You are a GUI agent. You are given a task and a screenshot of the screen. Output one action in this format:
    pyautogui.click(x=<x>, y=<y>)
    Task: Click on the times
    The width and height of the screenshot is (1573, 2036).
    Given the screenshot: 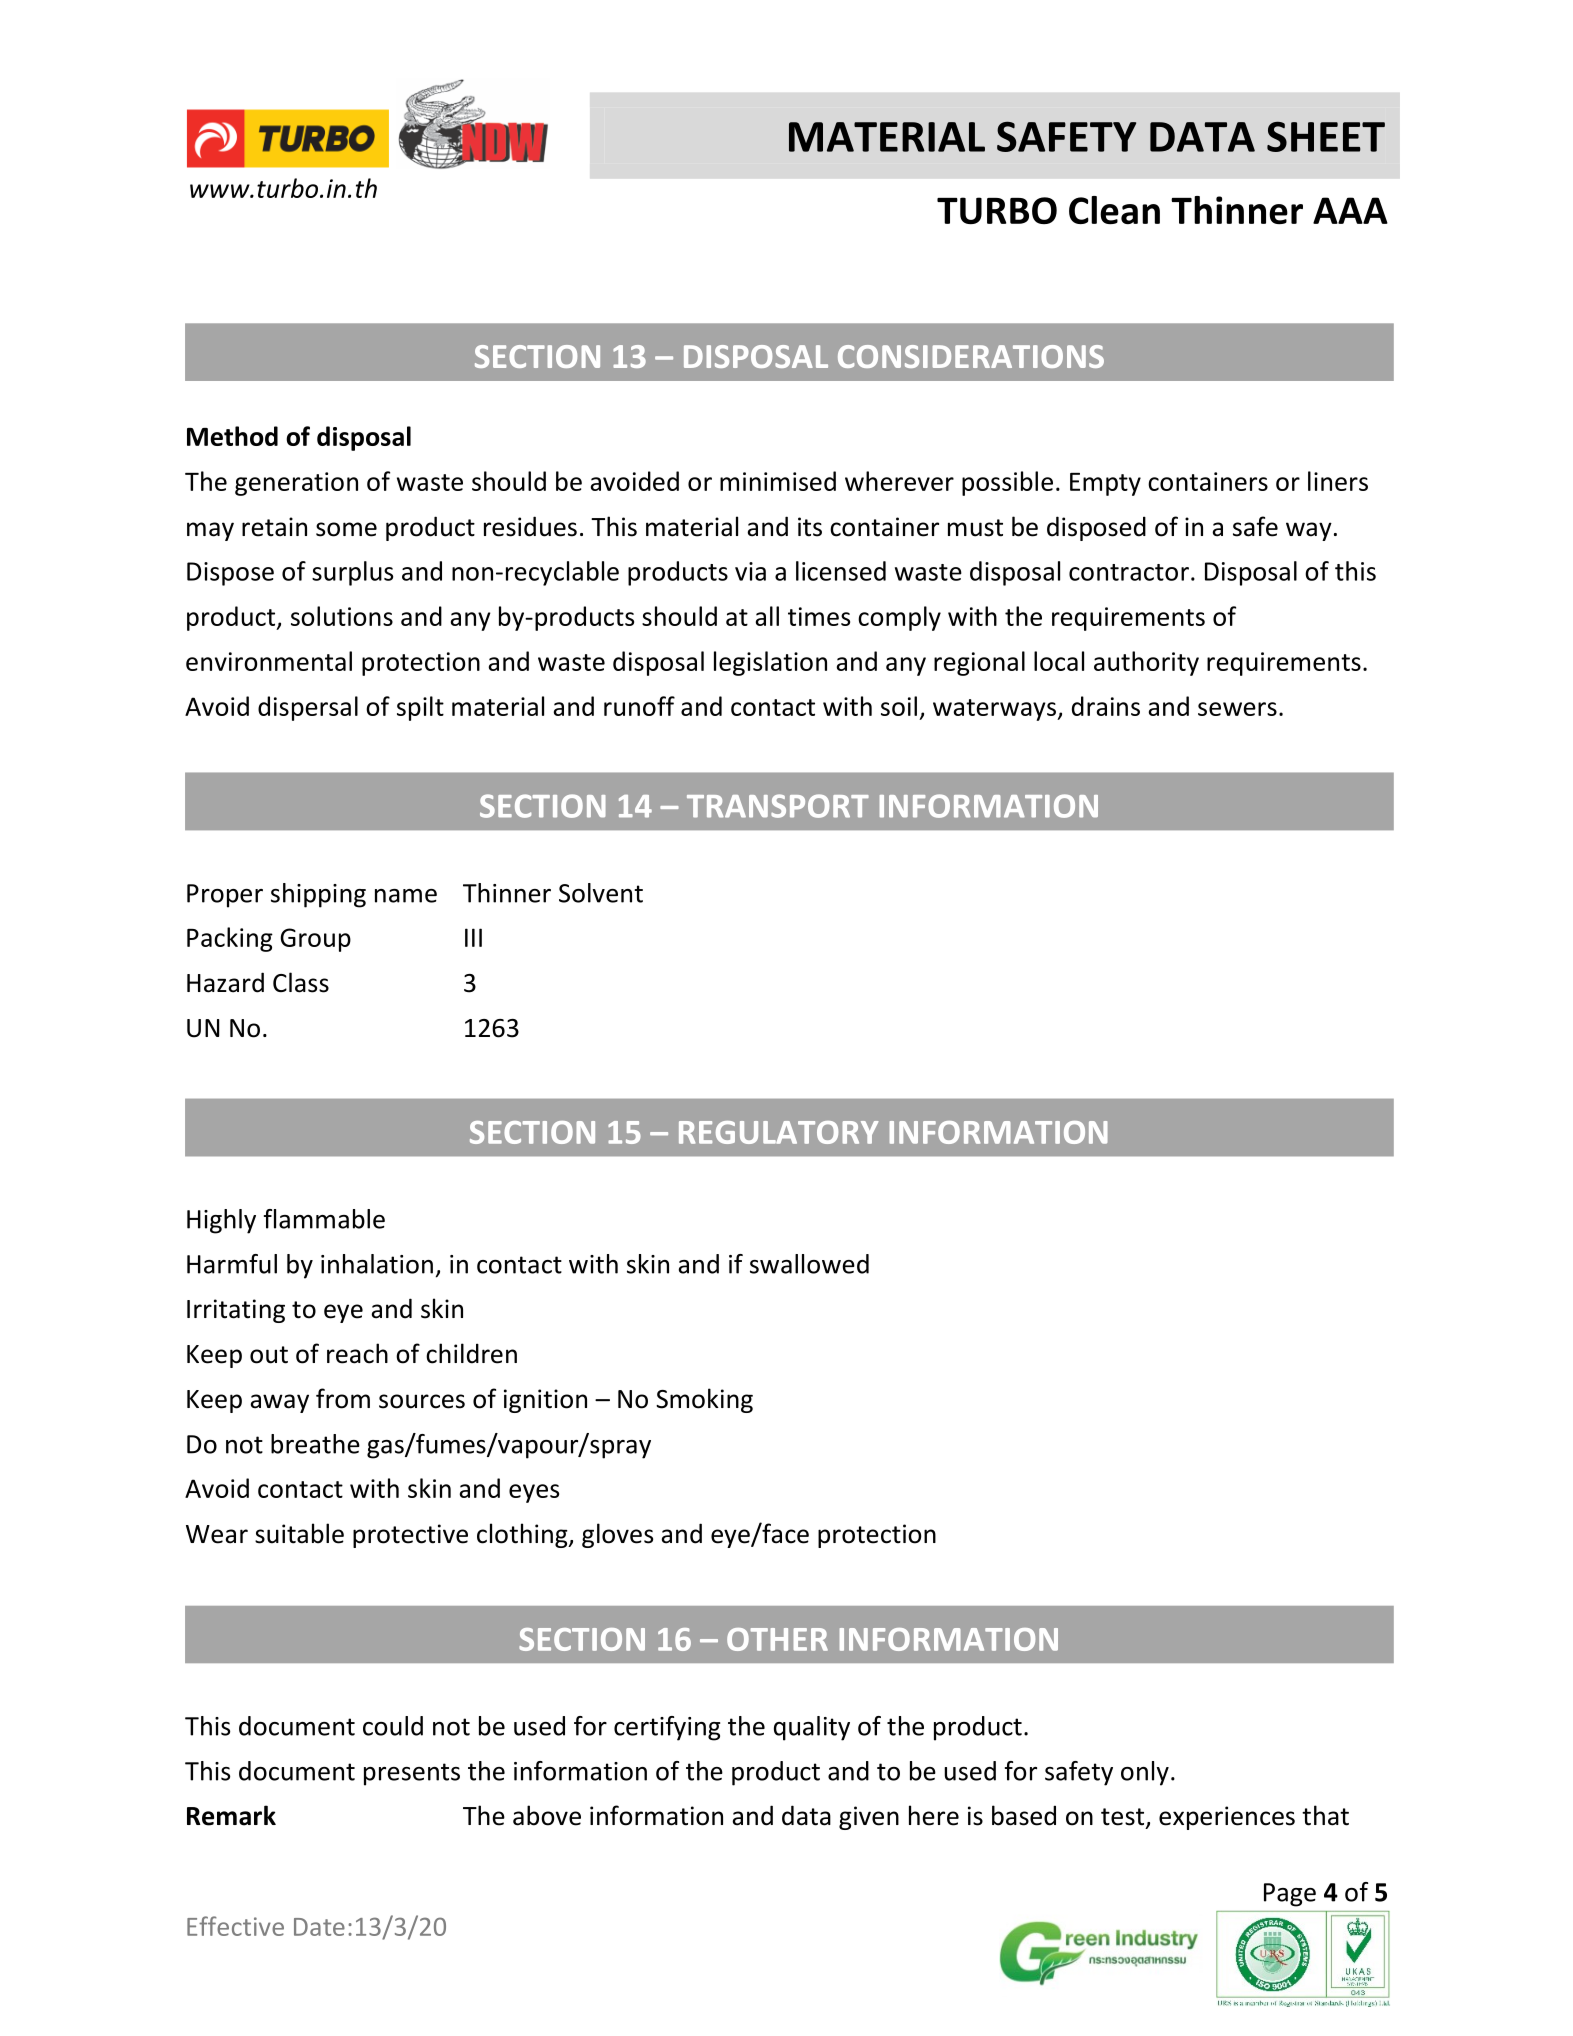 What is the action you would take?
    pyautogui.click(x=819, y=616)
